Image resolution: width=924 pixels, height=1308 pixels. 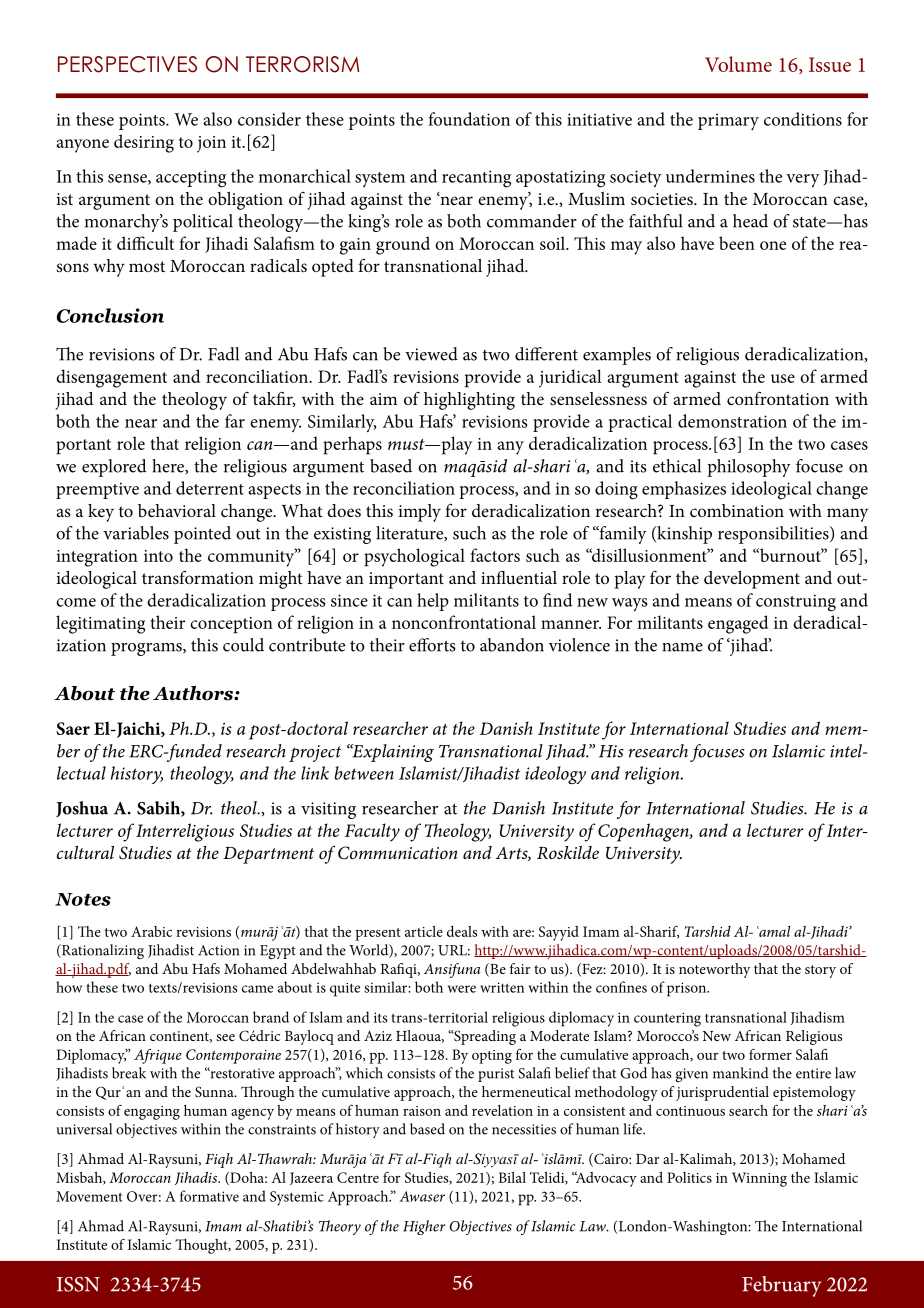 I want to click on desiring, so click(x=144, y=143).
